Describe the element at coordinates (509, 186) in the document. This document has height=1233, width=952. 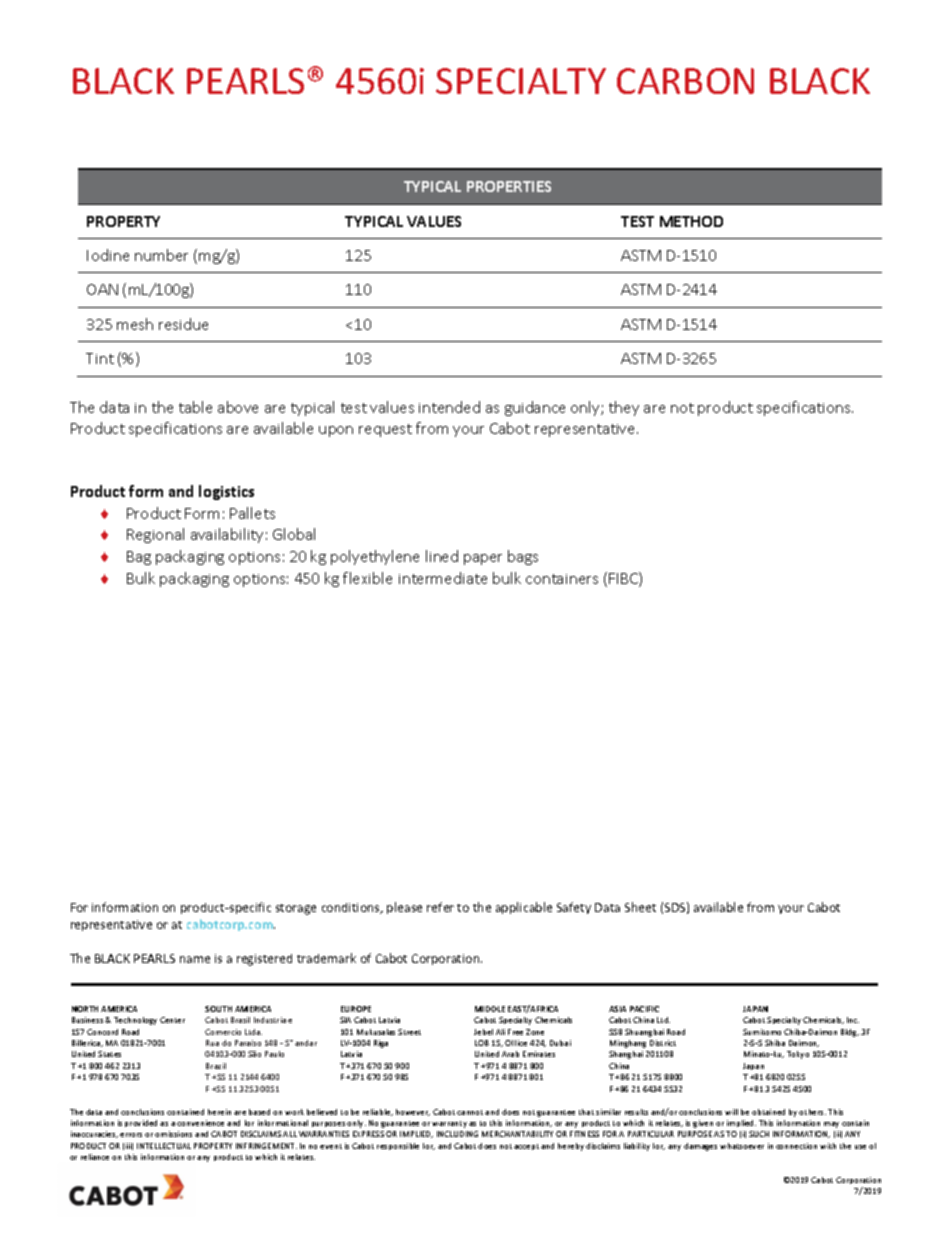
I see `PROPERTIES` at that location.
